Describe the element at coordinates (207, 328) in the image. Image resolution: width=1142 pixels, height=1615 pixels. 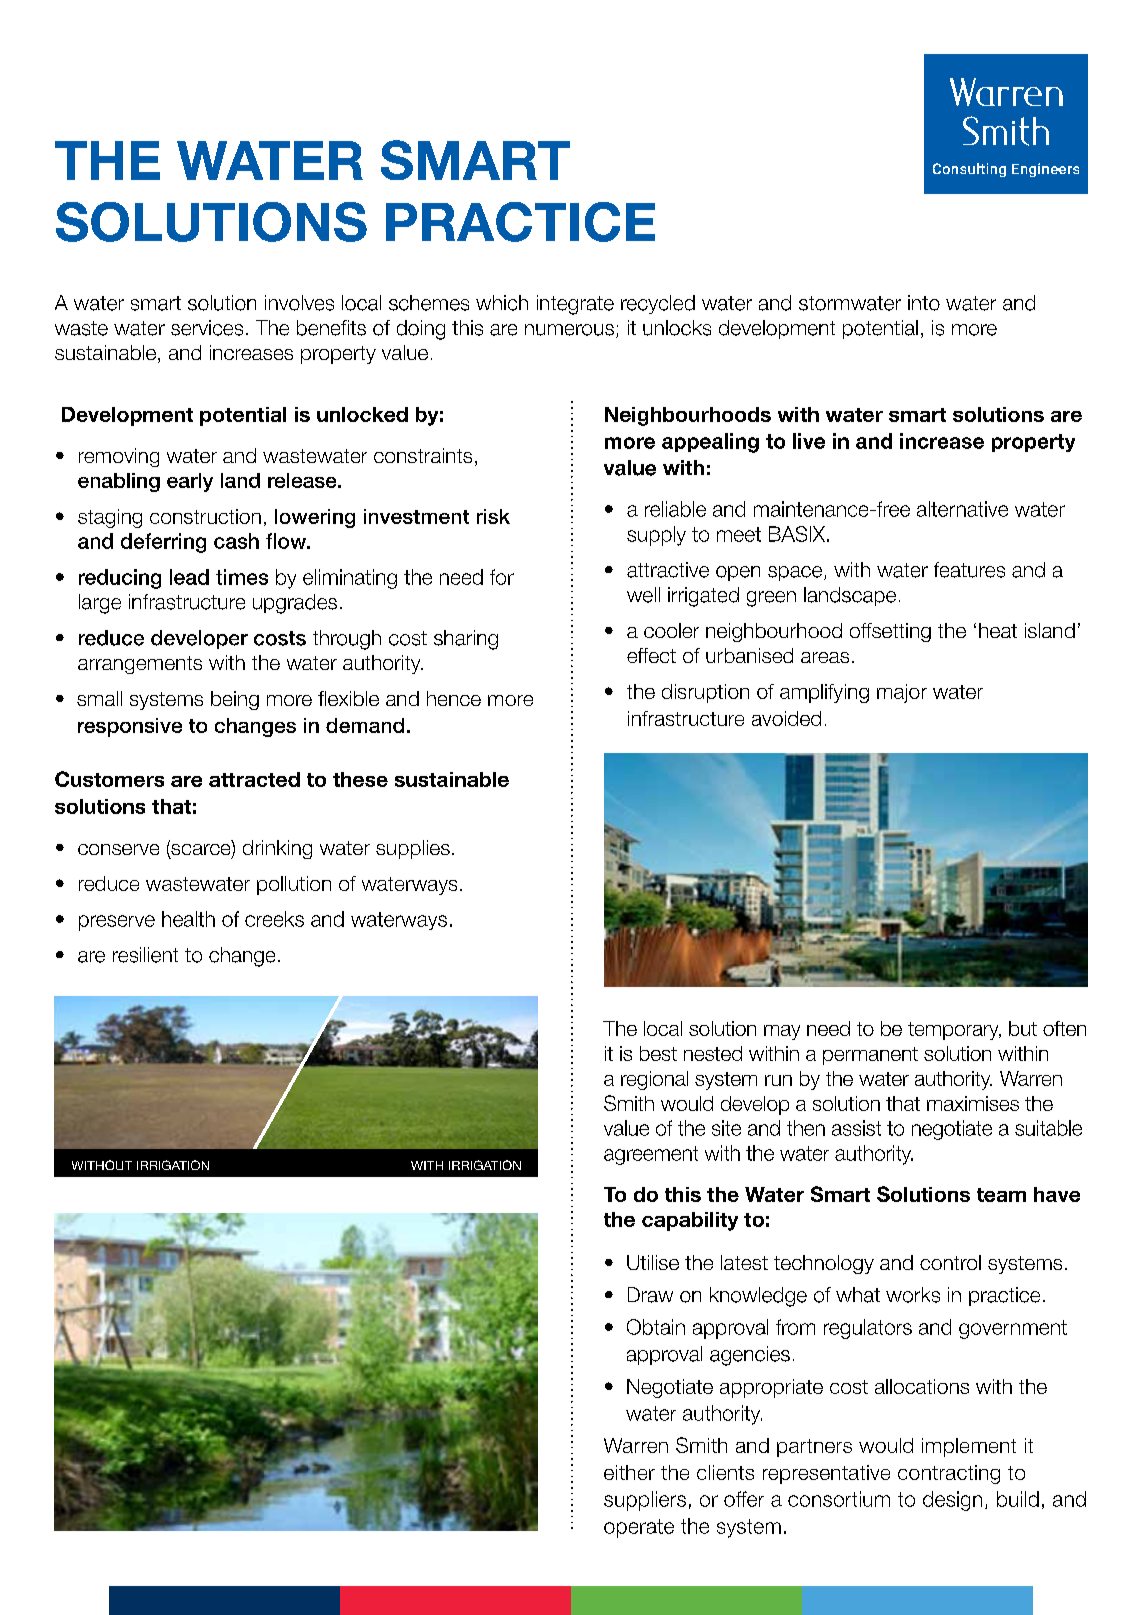
I see `services` at that location.
